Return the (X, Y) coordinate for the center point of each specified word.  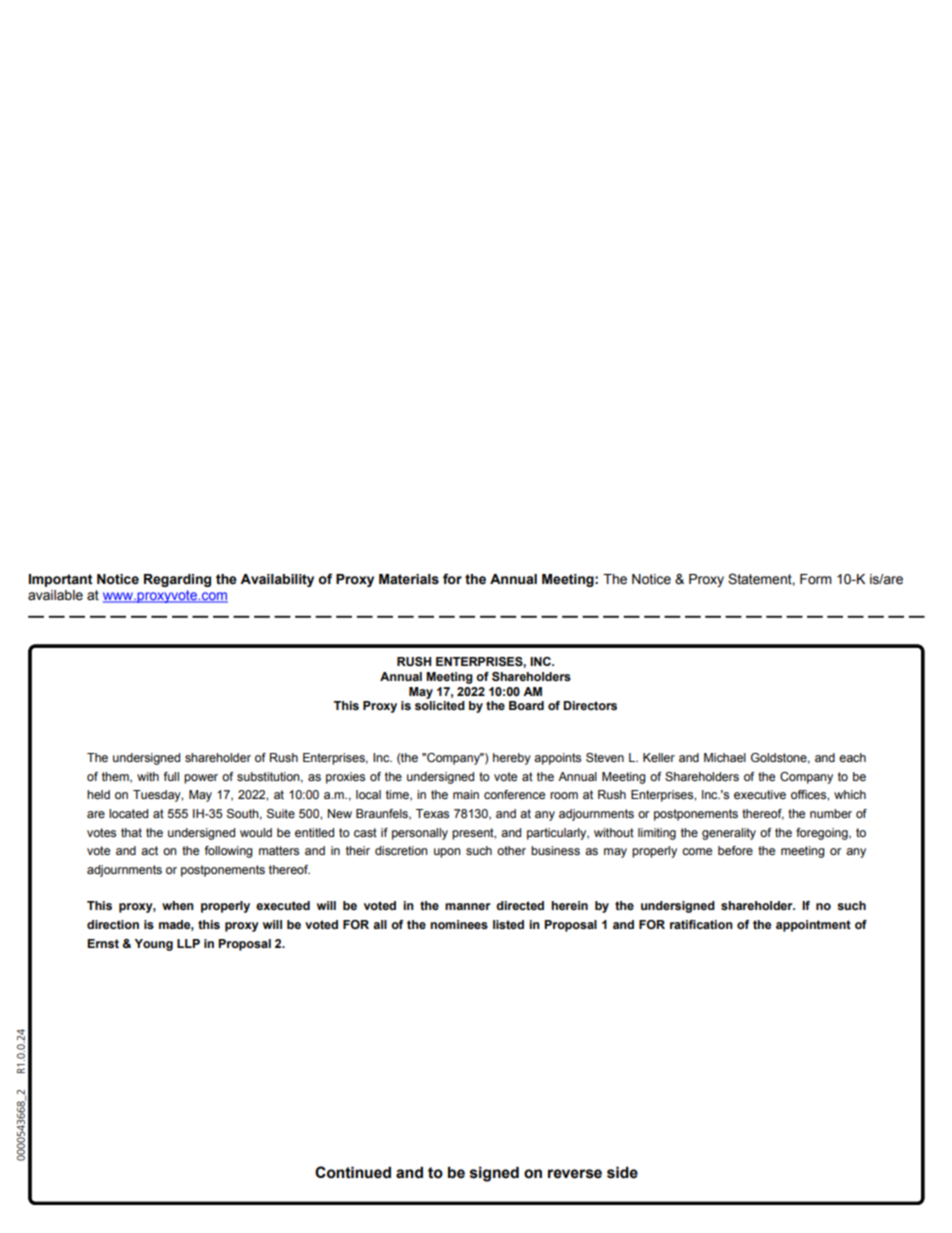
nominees (459, 925)
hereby (512, 759)
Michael (725, 757)
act (149, 850)
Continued (353, 1172)
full (171, 776)
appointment (813, 926)
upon (447, 853)
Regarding (177, 580)
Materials (409, 579)
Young (154, 945)
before (735, 850)
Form (816, 579)
